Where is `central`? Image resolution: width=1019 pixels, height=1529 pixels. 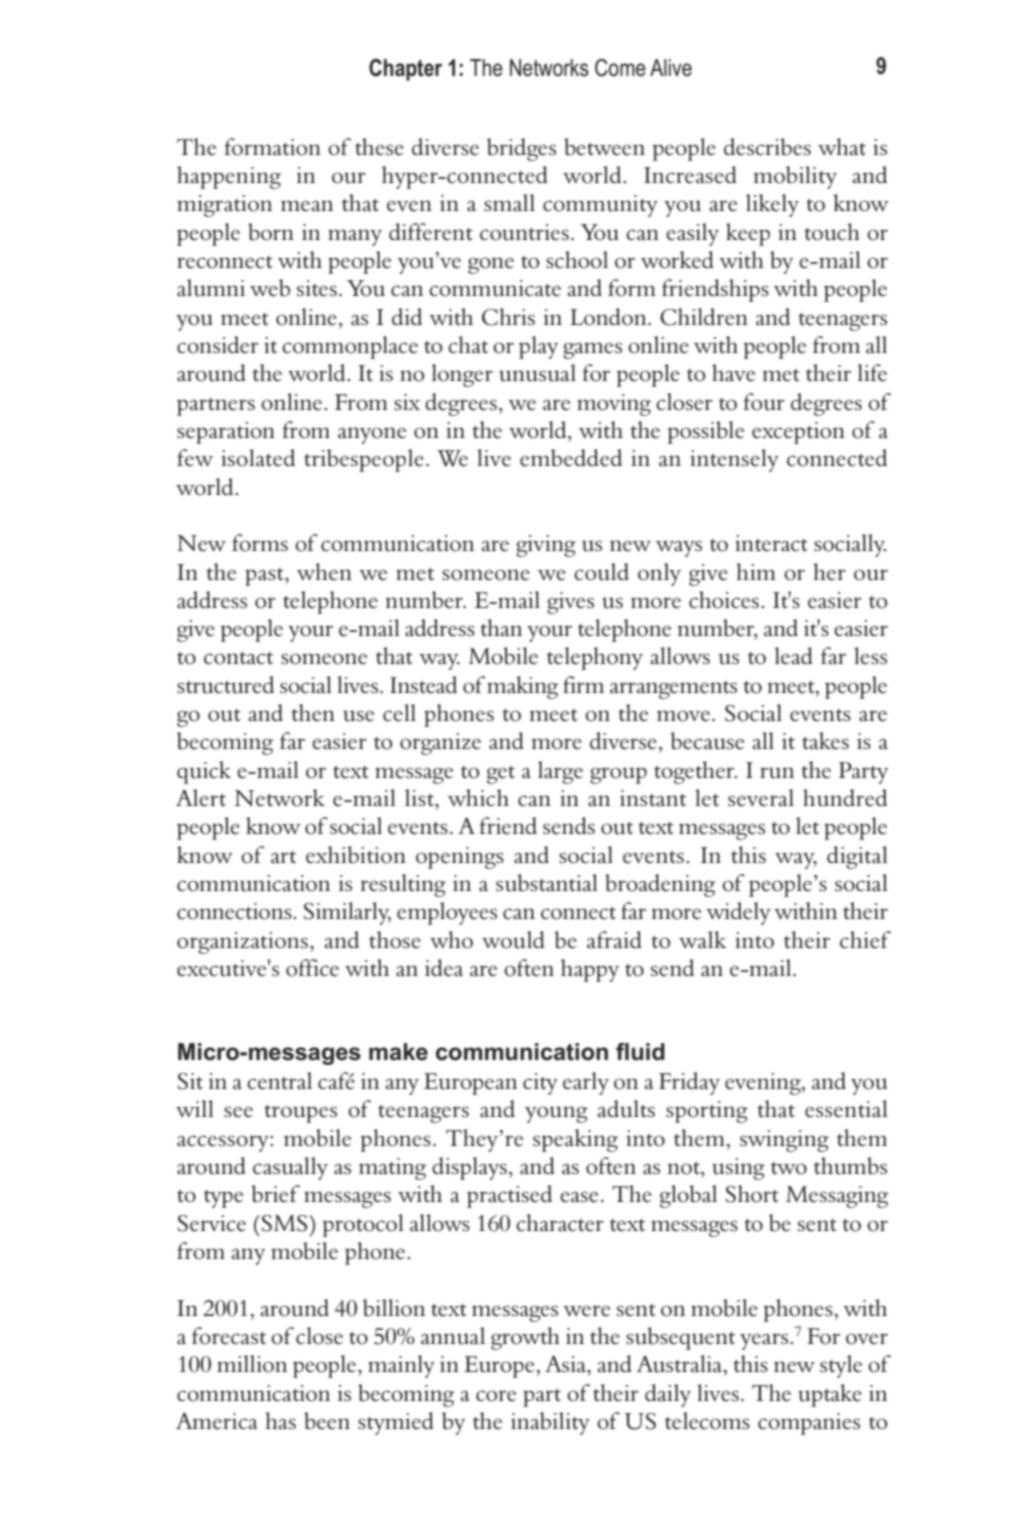 central is located at coordinates (279, 1081).
